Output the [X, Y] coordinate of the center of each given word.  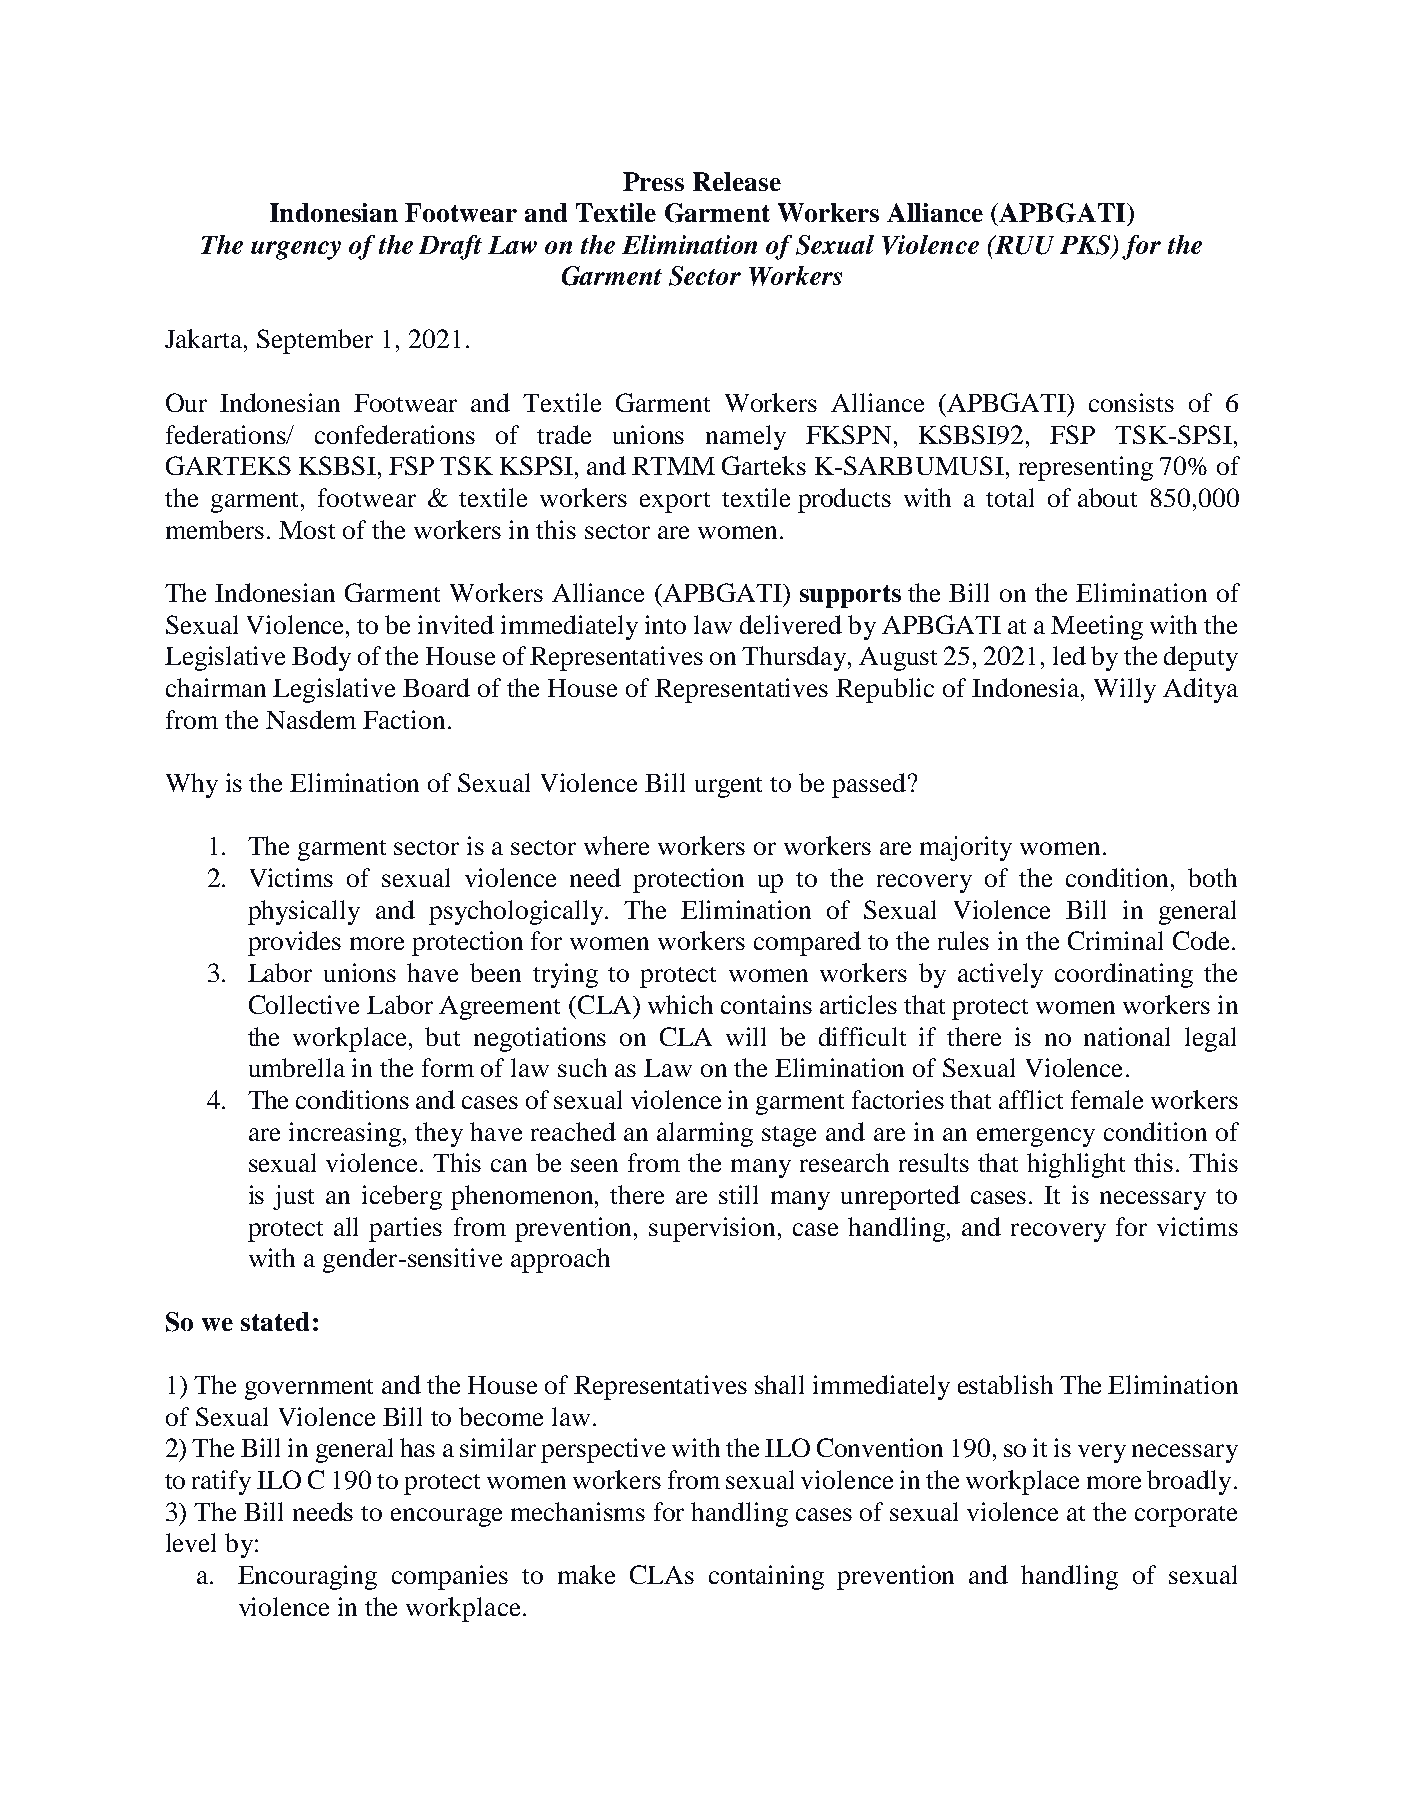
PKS [1086, 246]
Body [321, 658]
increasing [346, 1134]
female [1107, 1099]
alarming [705, 1134]
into [665, 624]
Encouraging [307, 1577]
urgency [296, 250]
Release [737, 181]
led [1069, 655]
